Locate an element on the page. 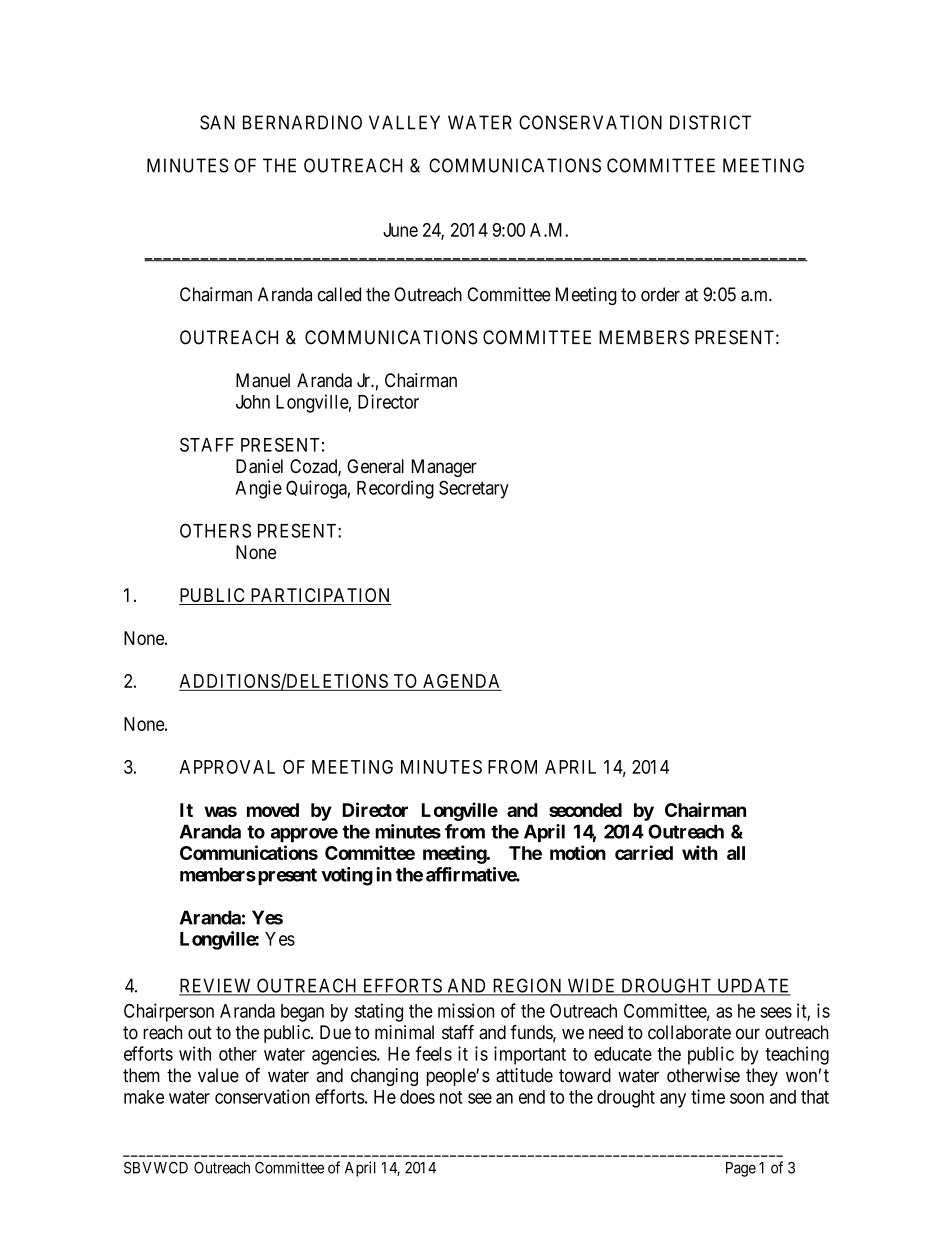  SAN is located at coordinates (217, 122).
